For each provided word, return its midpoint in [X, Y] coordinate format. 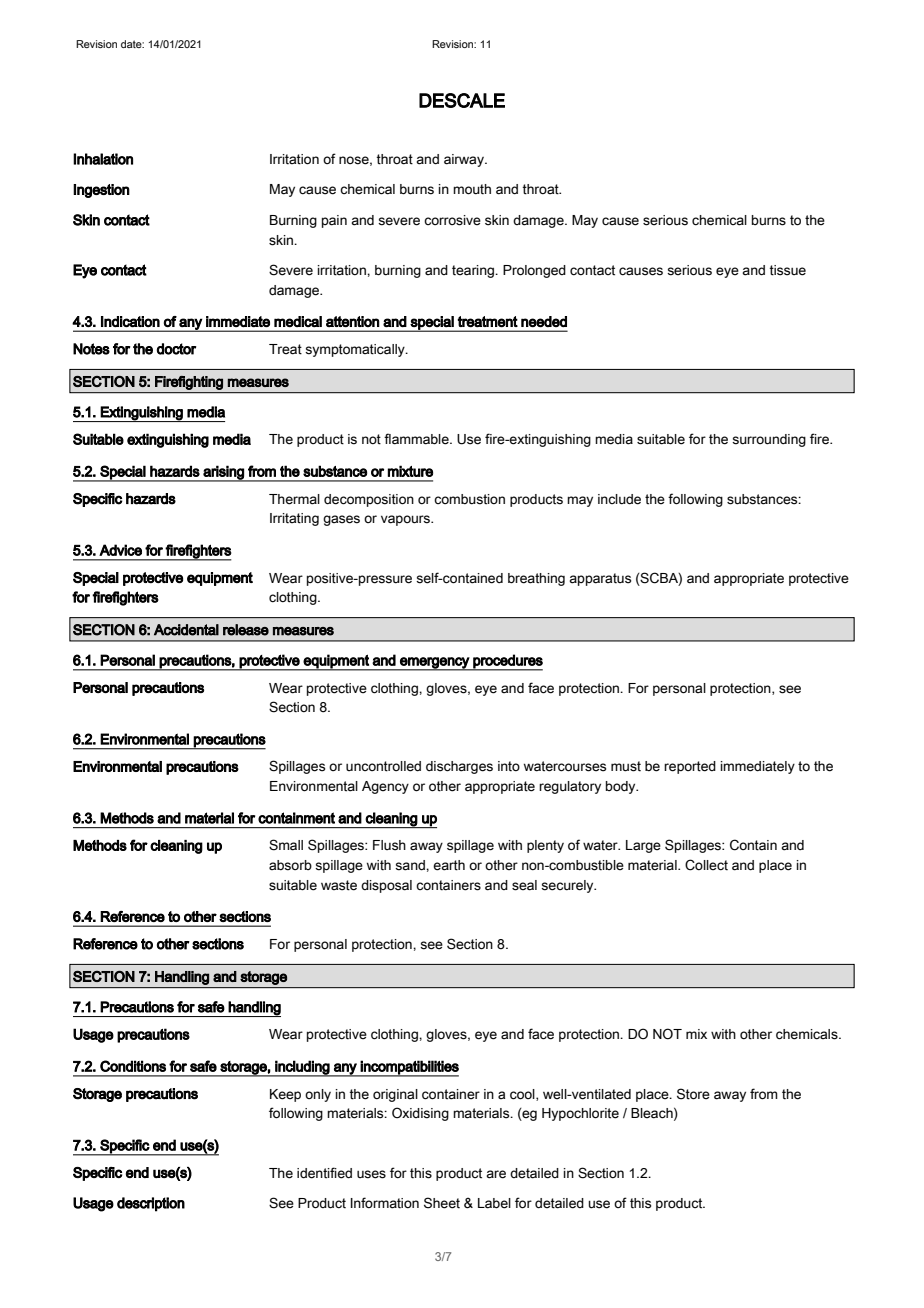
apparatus [600, 579]
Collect [706, 865]
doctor [176, 349]
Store [693, 1094]
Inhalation [103, 159]
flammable [417, 439]
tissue [787, 270]
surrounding [769, 440]
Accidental [186, 630]
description [151, 1204]
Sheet [442, 1203]
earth [449, 865]
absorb [290, 865]
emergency [434, 664]
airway [465, 160]
